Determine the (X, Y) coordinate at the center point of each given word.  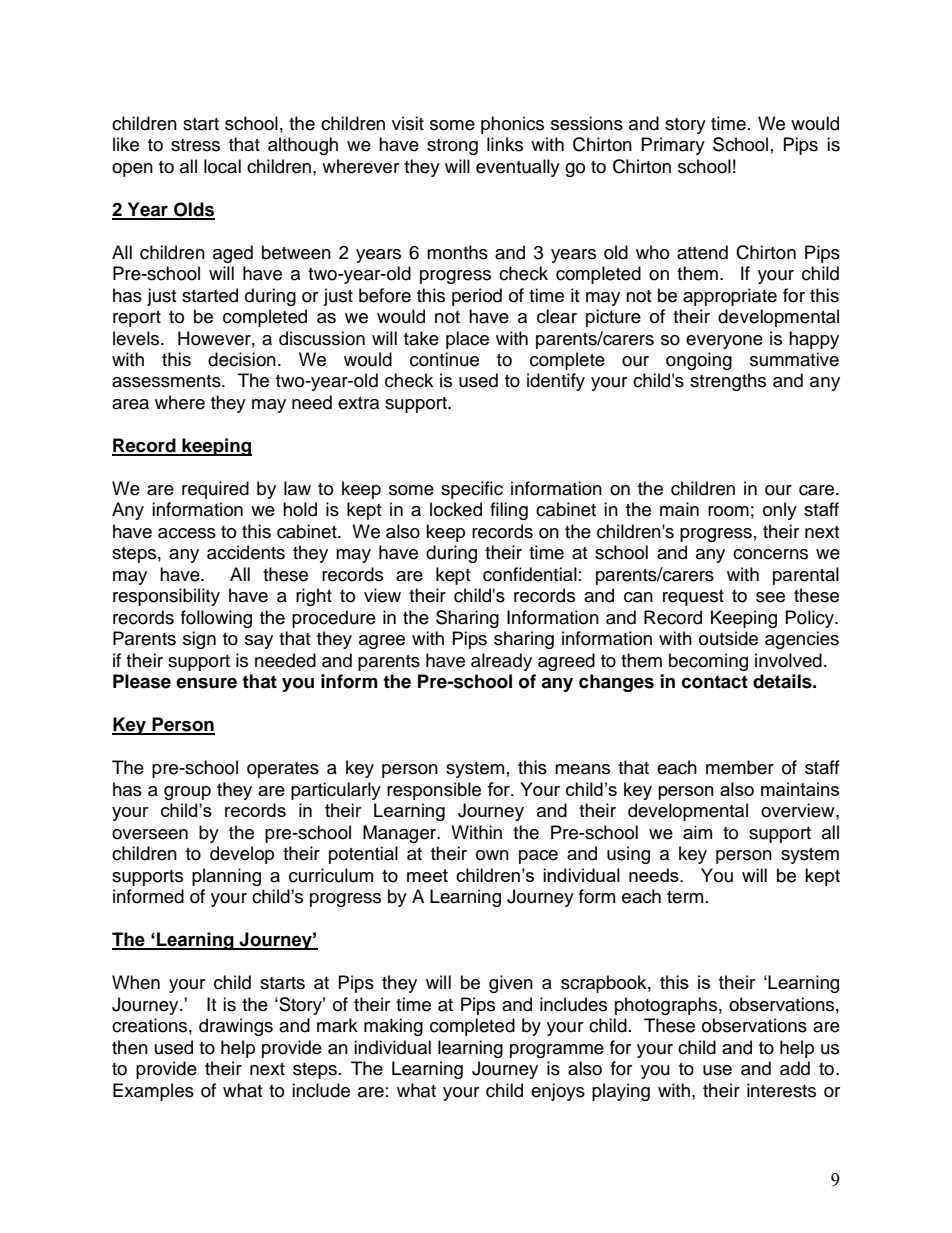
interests (781, 1090)
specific (472, 490)
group (187, 793)
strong (452, 147)
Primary (673, 146)
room (728, 511)
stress (195, 145)
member (740, 767)
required (215, 490)
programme (557, 1051)
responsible (434, 791)
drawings (236, 1027)
